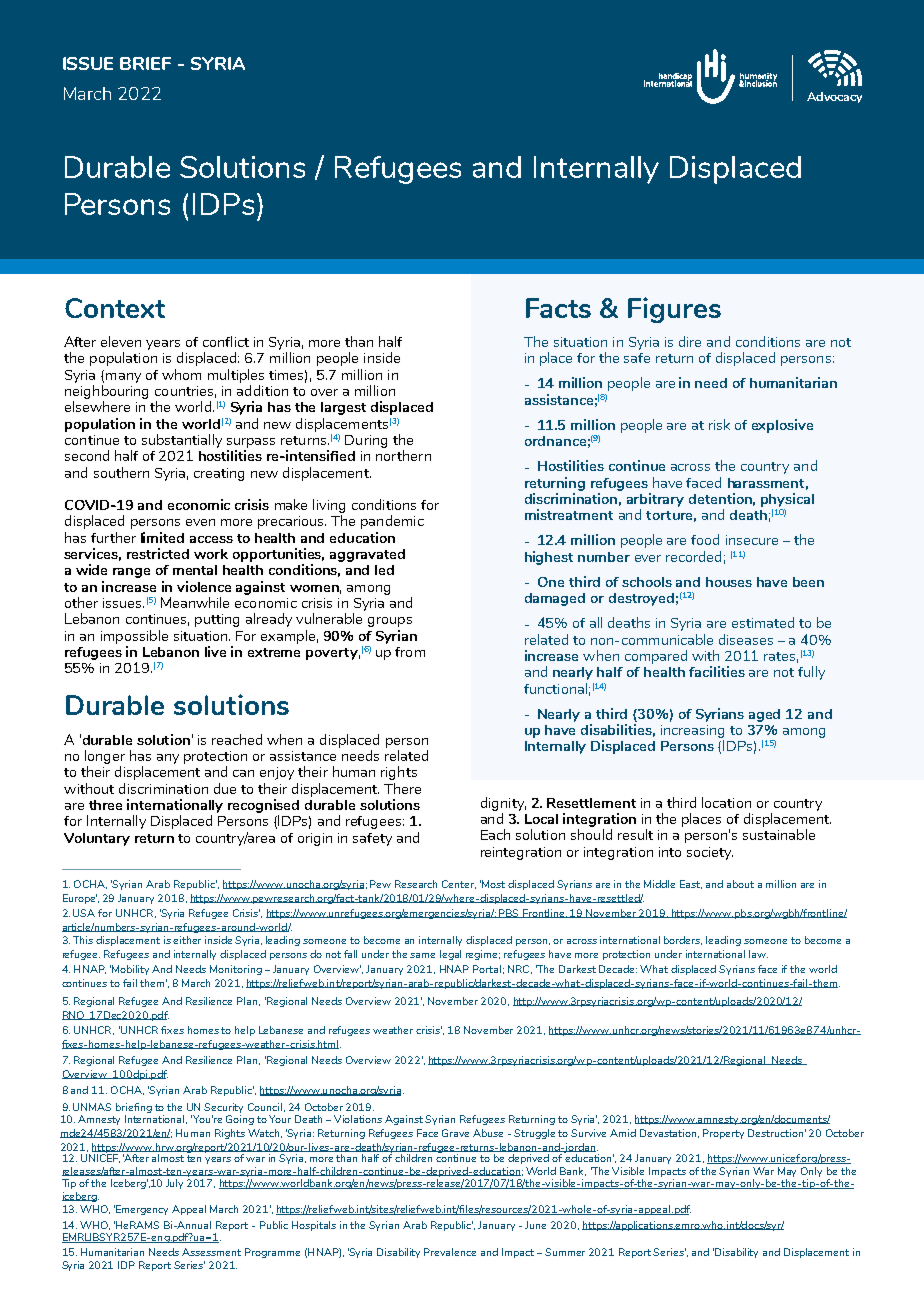 This screenshot has width=924, height=1308. Describe the element at coordinates (758, 954) in the screenshot. I see `law` at that location.
